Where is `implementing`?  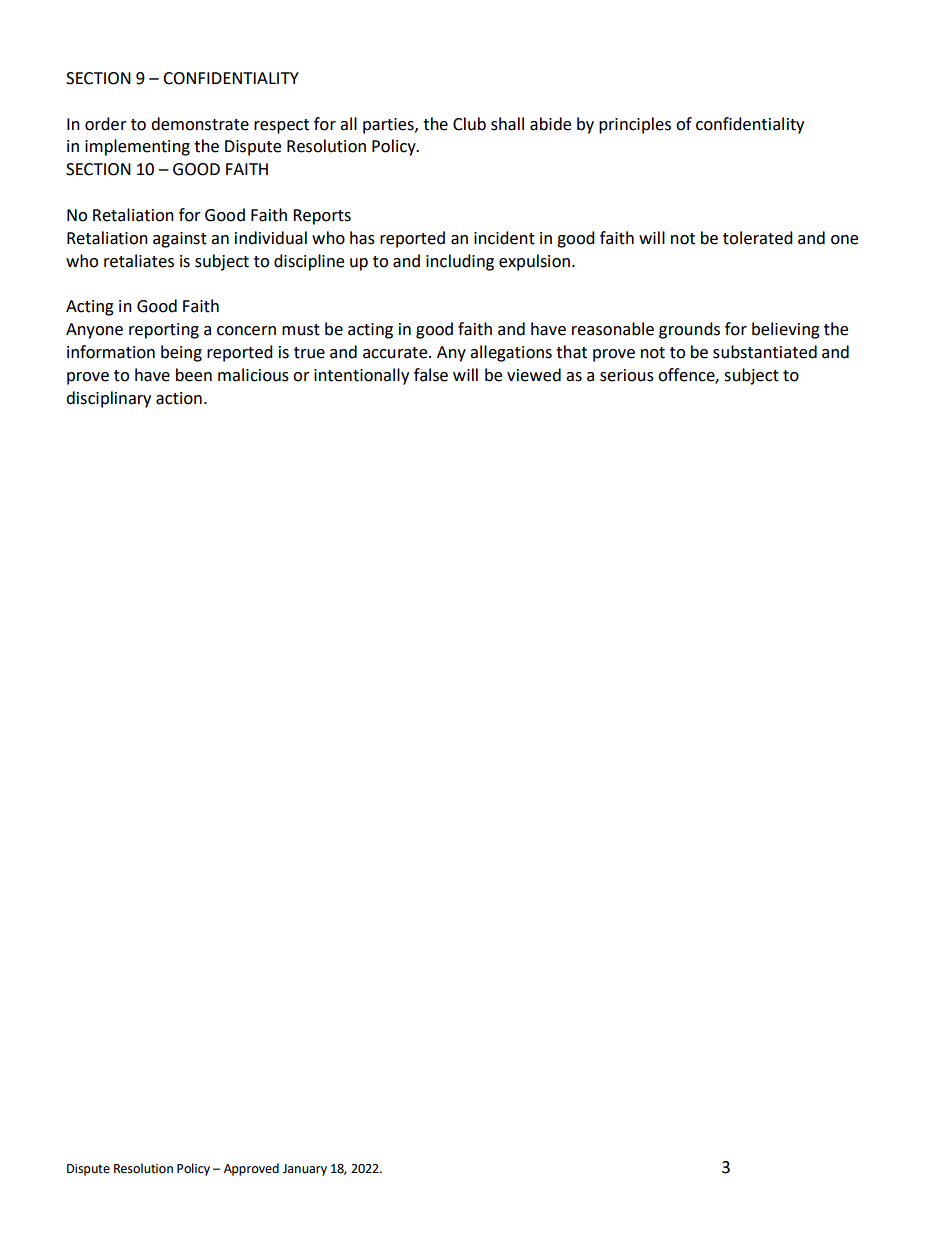 implementing is located at coordinates (137, 147).
